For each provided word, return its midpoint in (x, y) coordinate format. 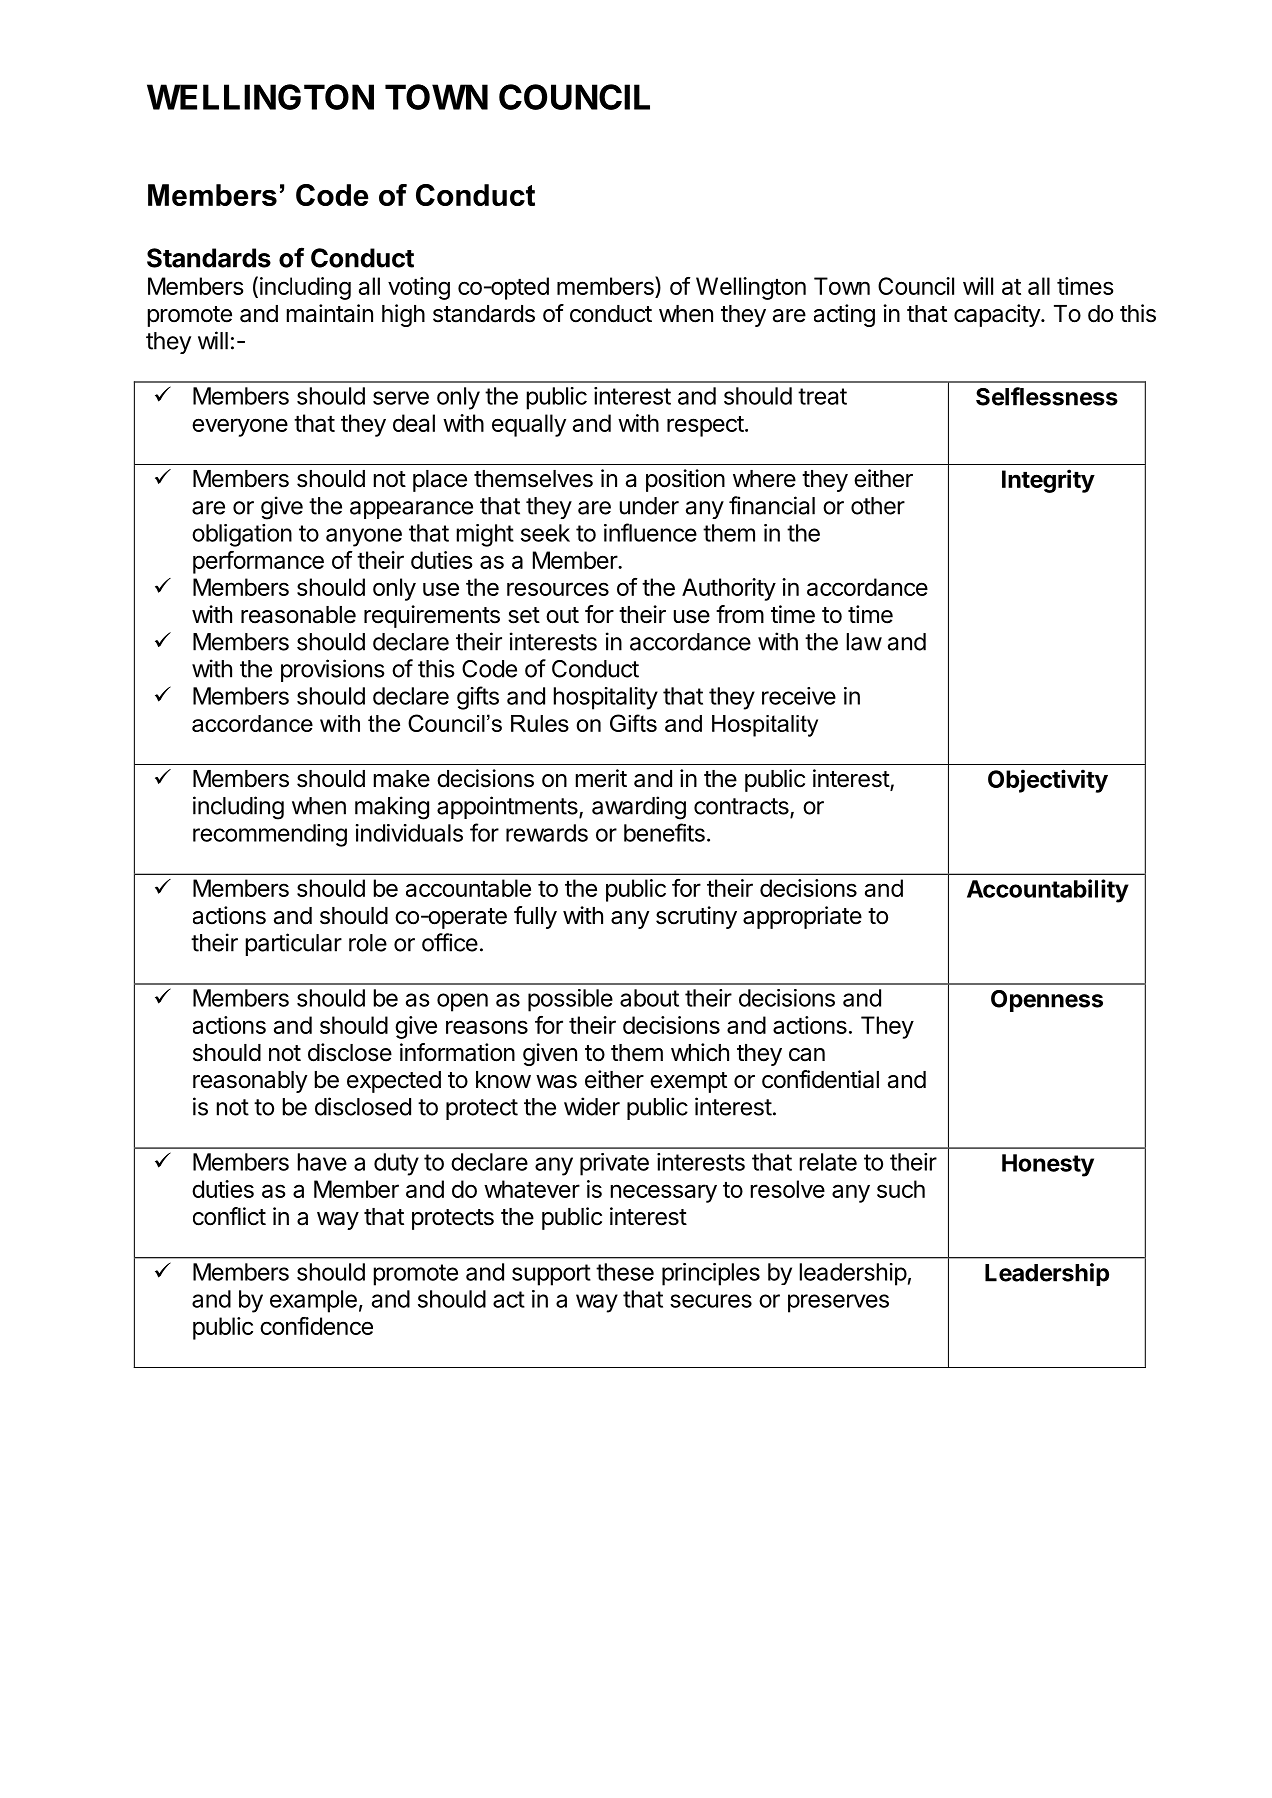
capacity (998, 315)
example (313, 1301)
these (625, 1272)
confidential (820, 1079)
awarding (639, 808)
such (901, 1189)
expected (394, 1082)
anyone (364, 537)
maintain (330, 313)
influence (650, 532)
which (700, 1052)
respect (705, 426)
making (392, 808)
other (878, 506)
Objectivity (1048, 781)
